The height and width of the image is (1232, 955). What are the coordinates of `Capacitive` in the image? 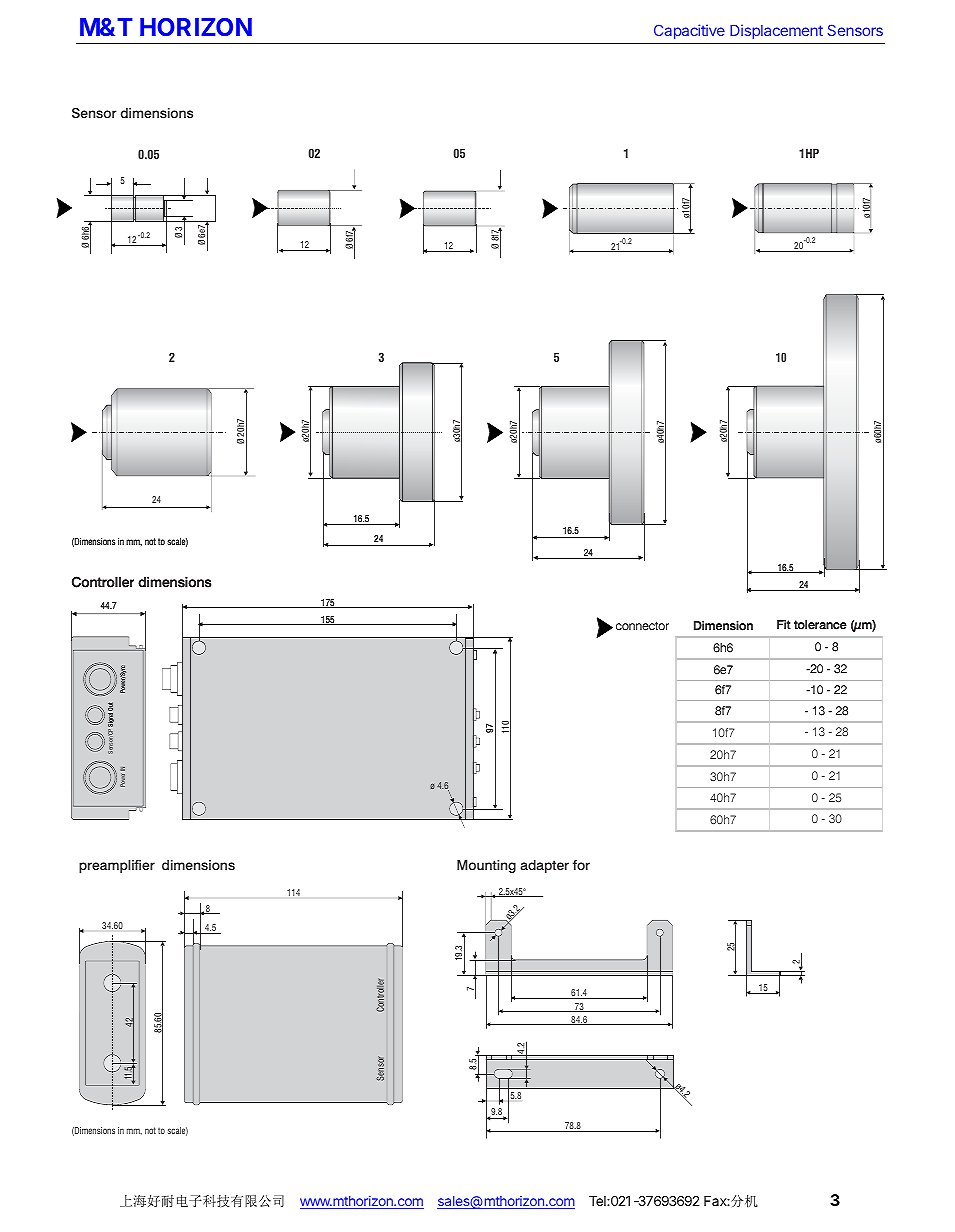 It's located at (689, 31).
